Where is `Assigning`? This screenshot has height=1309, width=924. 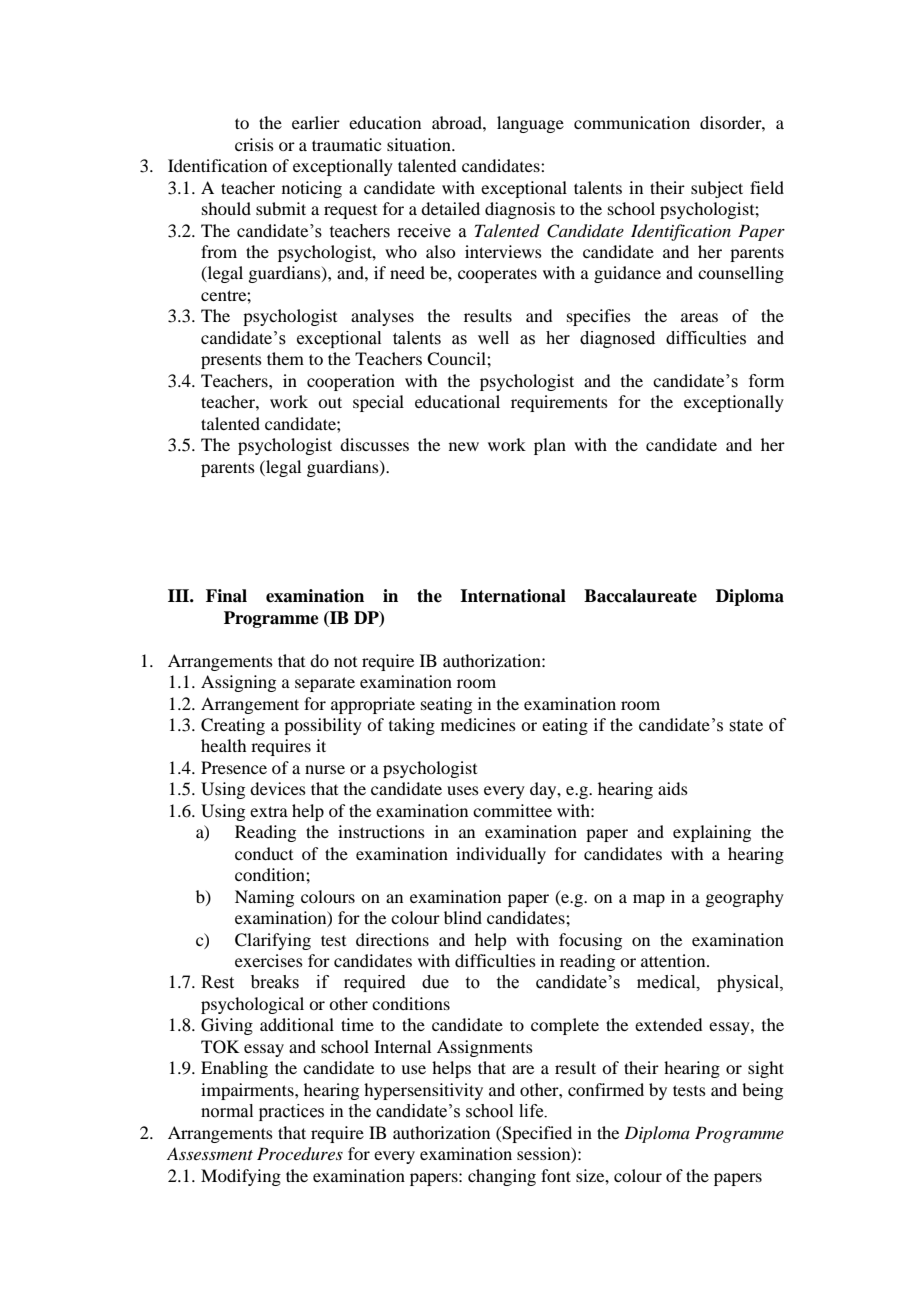
Assigning is located at coordinates (238, 683).
